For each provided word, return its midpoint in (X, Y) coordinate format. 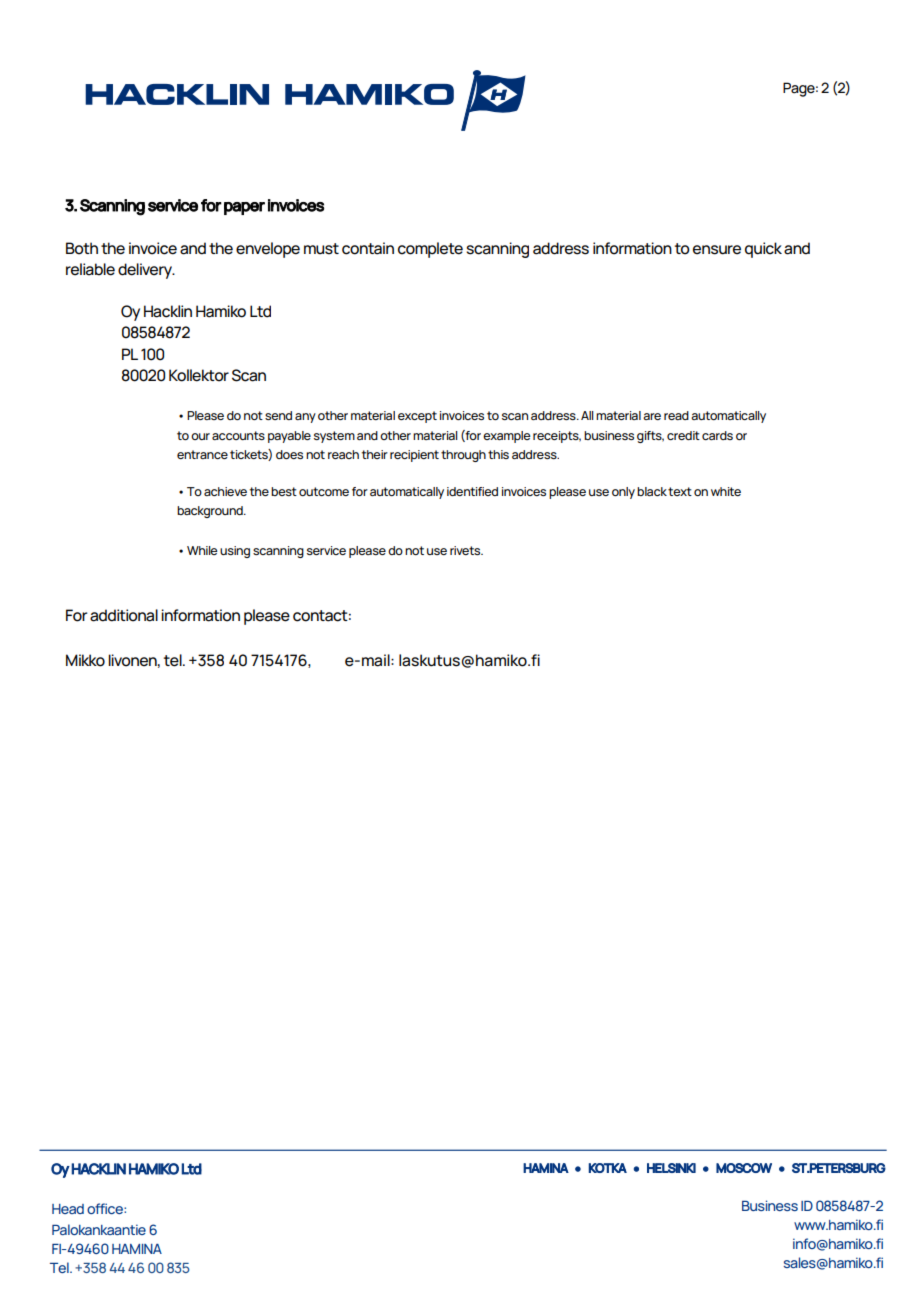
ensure (717, 250)
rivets (466, 550)
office (106, 1208)
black (652, 491)
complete (430, 250)
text (680, 491)
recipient (414, 456)
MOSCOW (744, 1168)
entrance (202, 454)
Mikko (85, 660)
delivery (146, 271)
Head (68, 1209)
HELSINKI (671, 1168)
